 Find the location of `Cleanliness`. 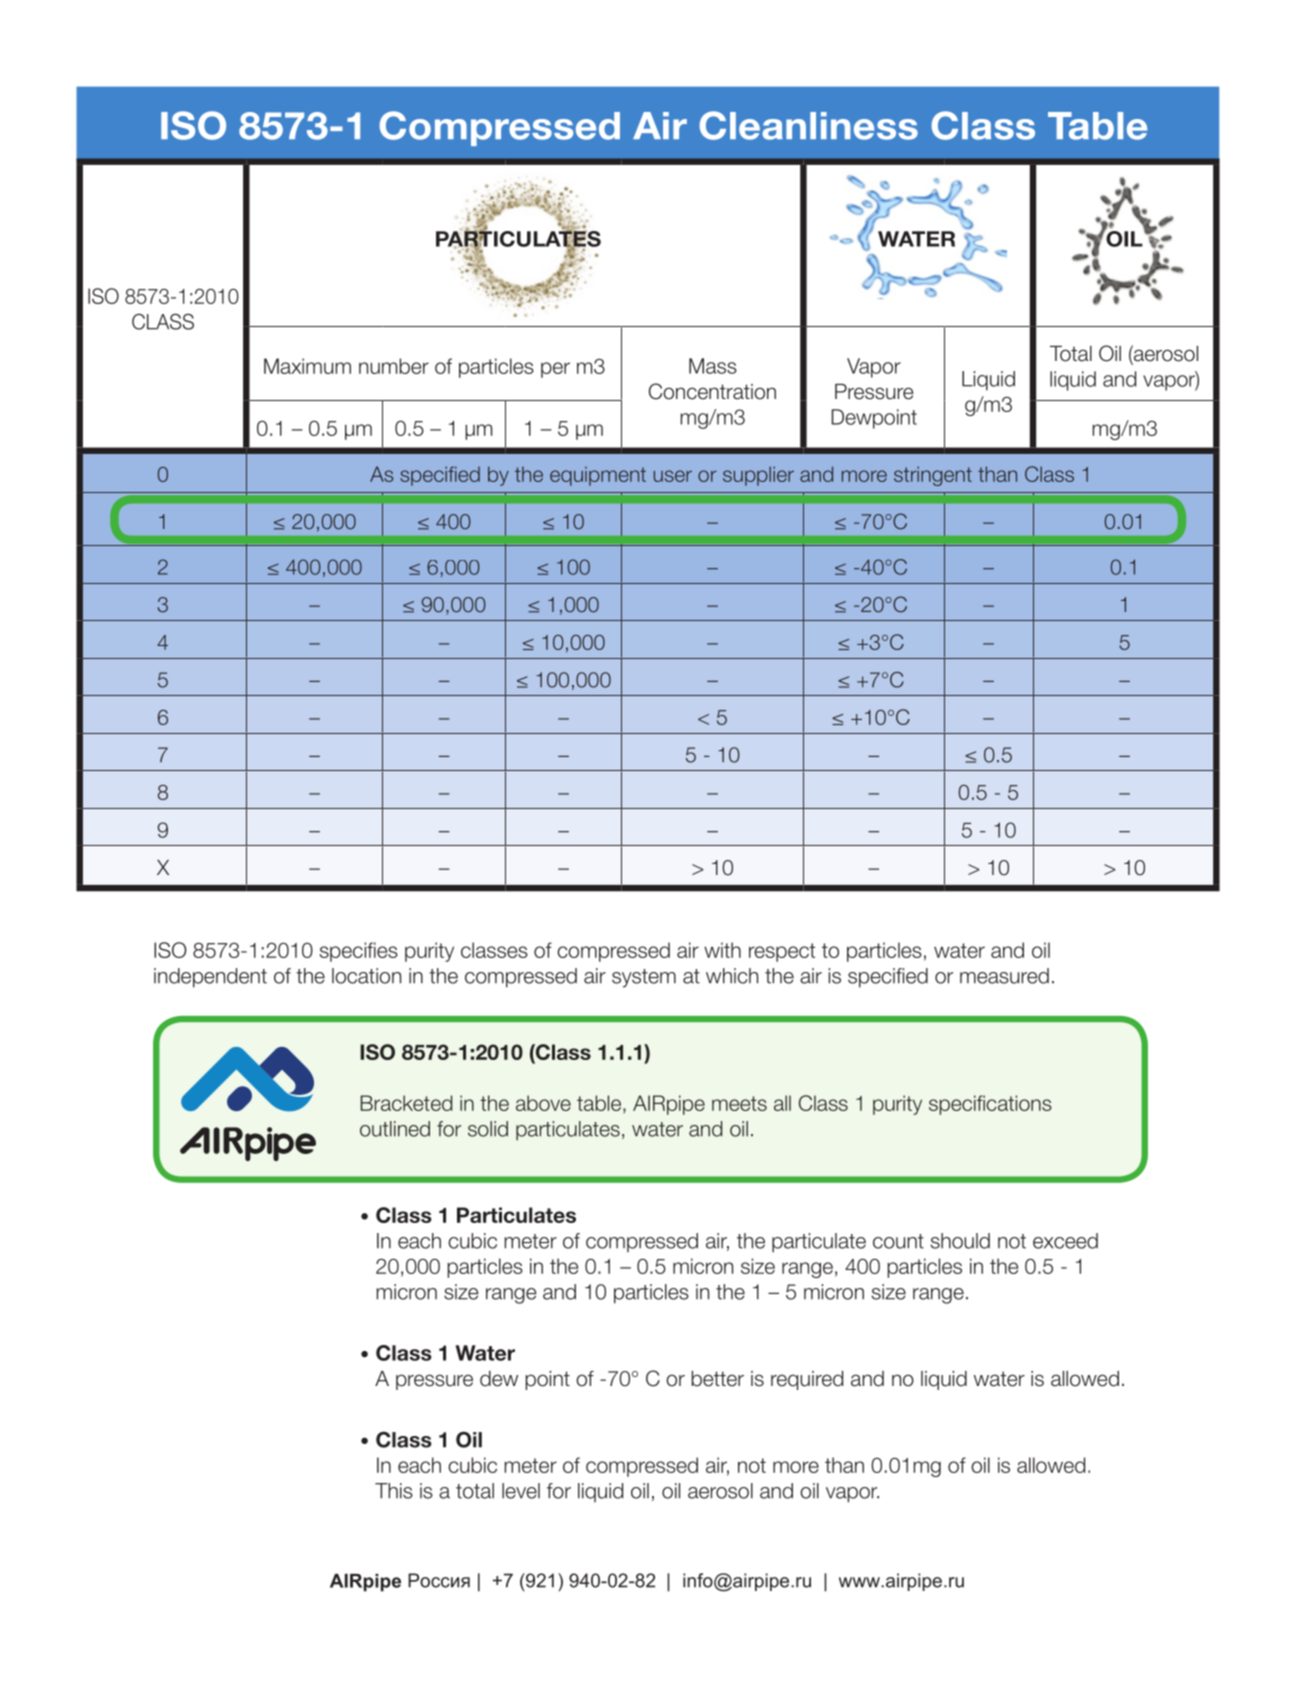

Cleanliness is located at coordinates (808, 125).
